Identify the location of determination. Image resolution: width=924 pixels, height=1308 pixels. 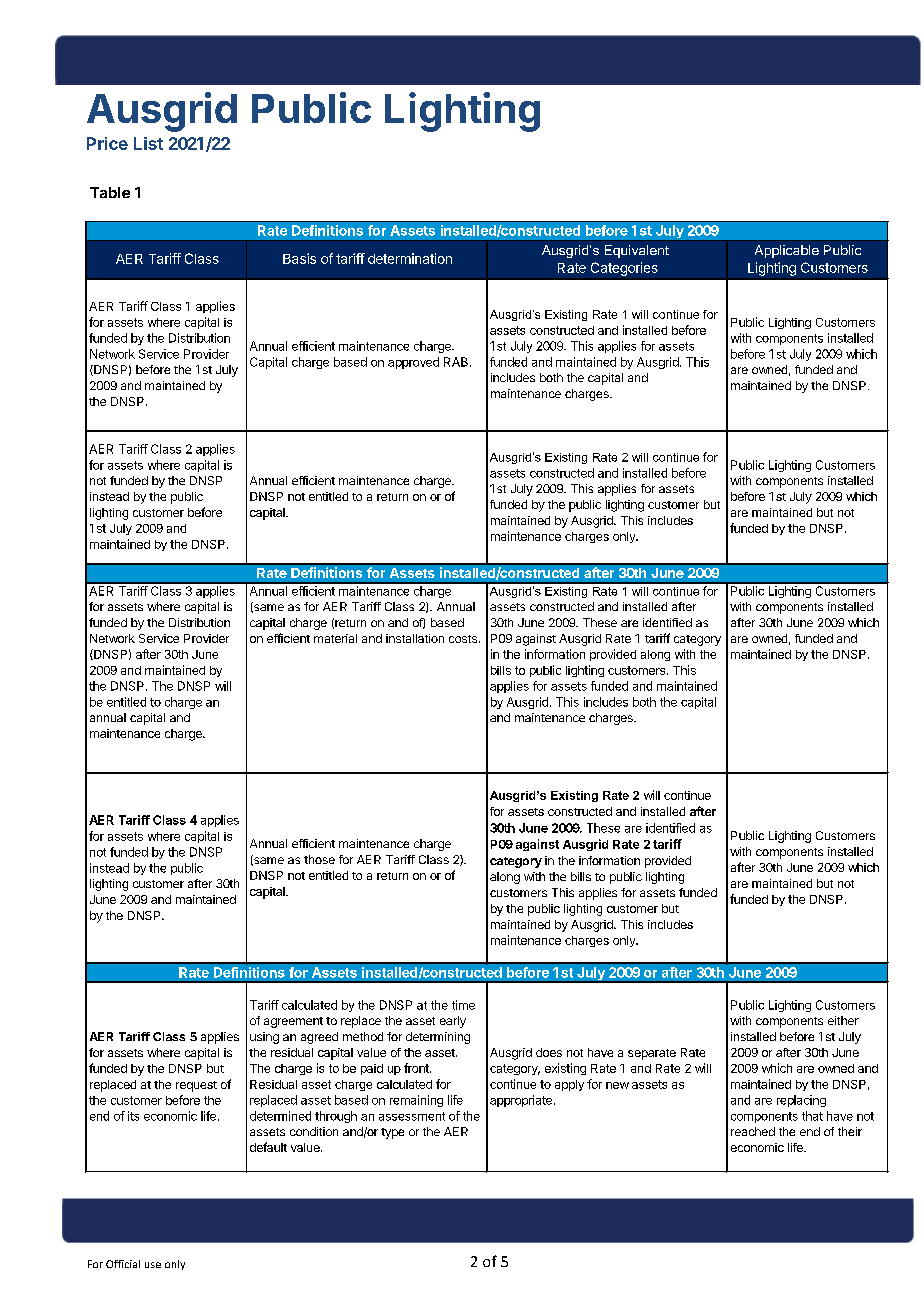
(410, 258).
